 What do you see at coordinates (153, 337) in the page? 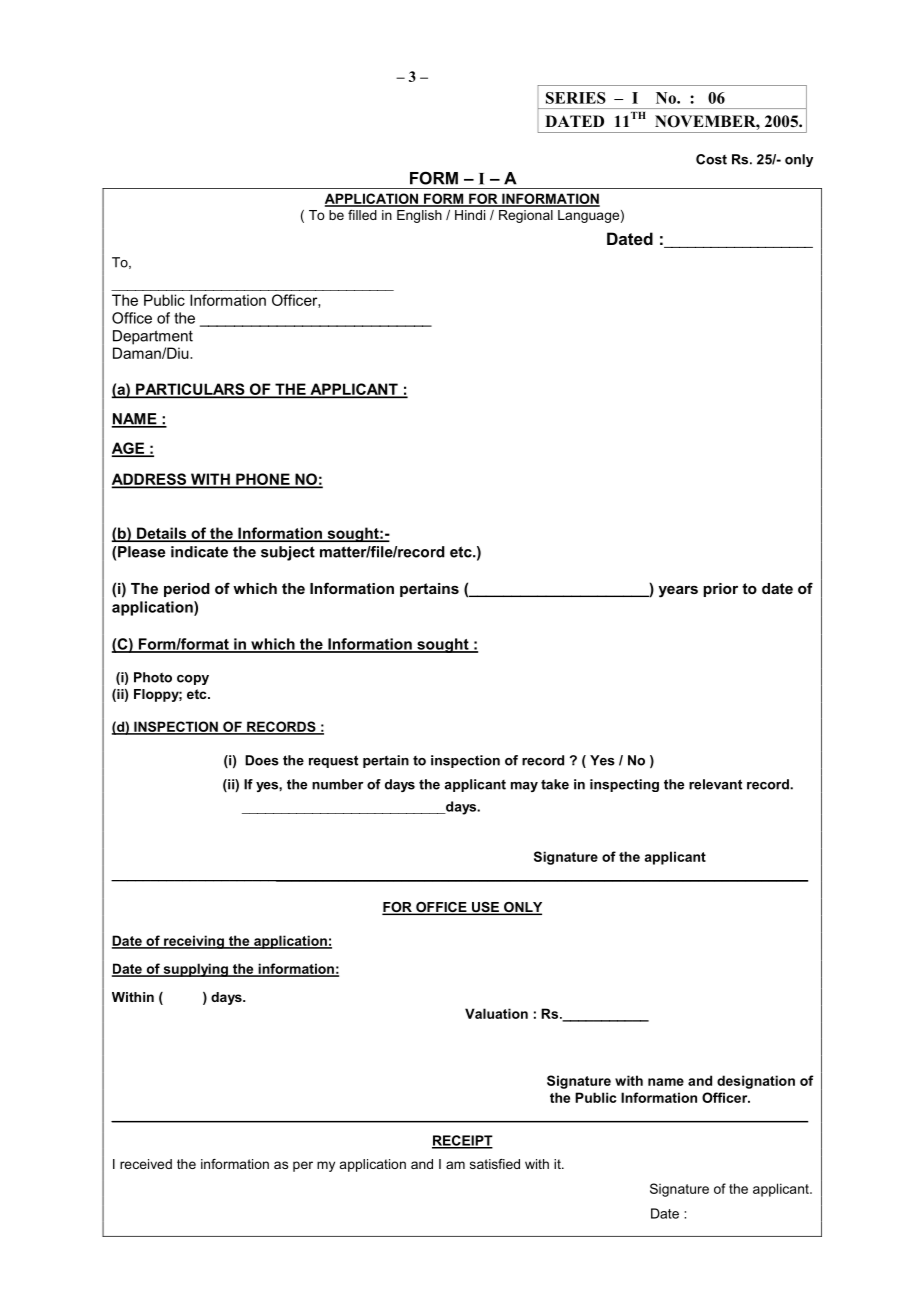
I see `Department` at bounding box center [153, 337].
